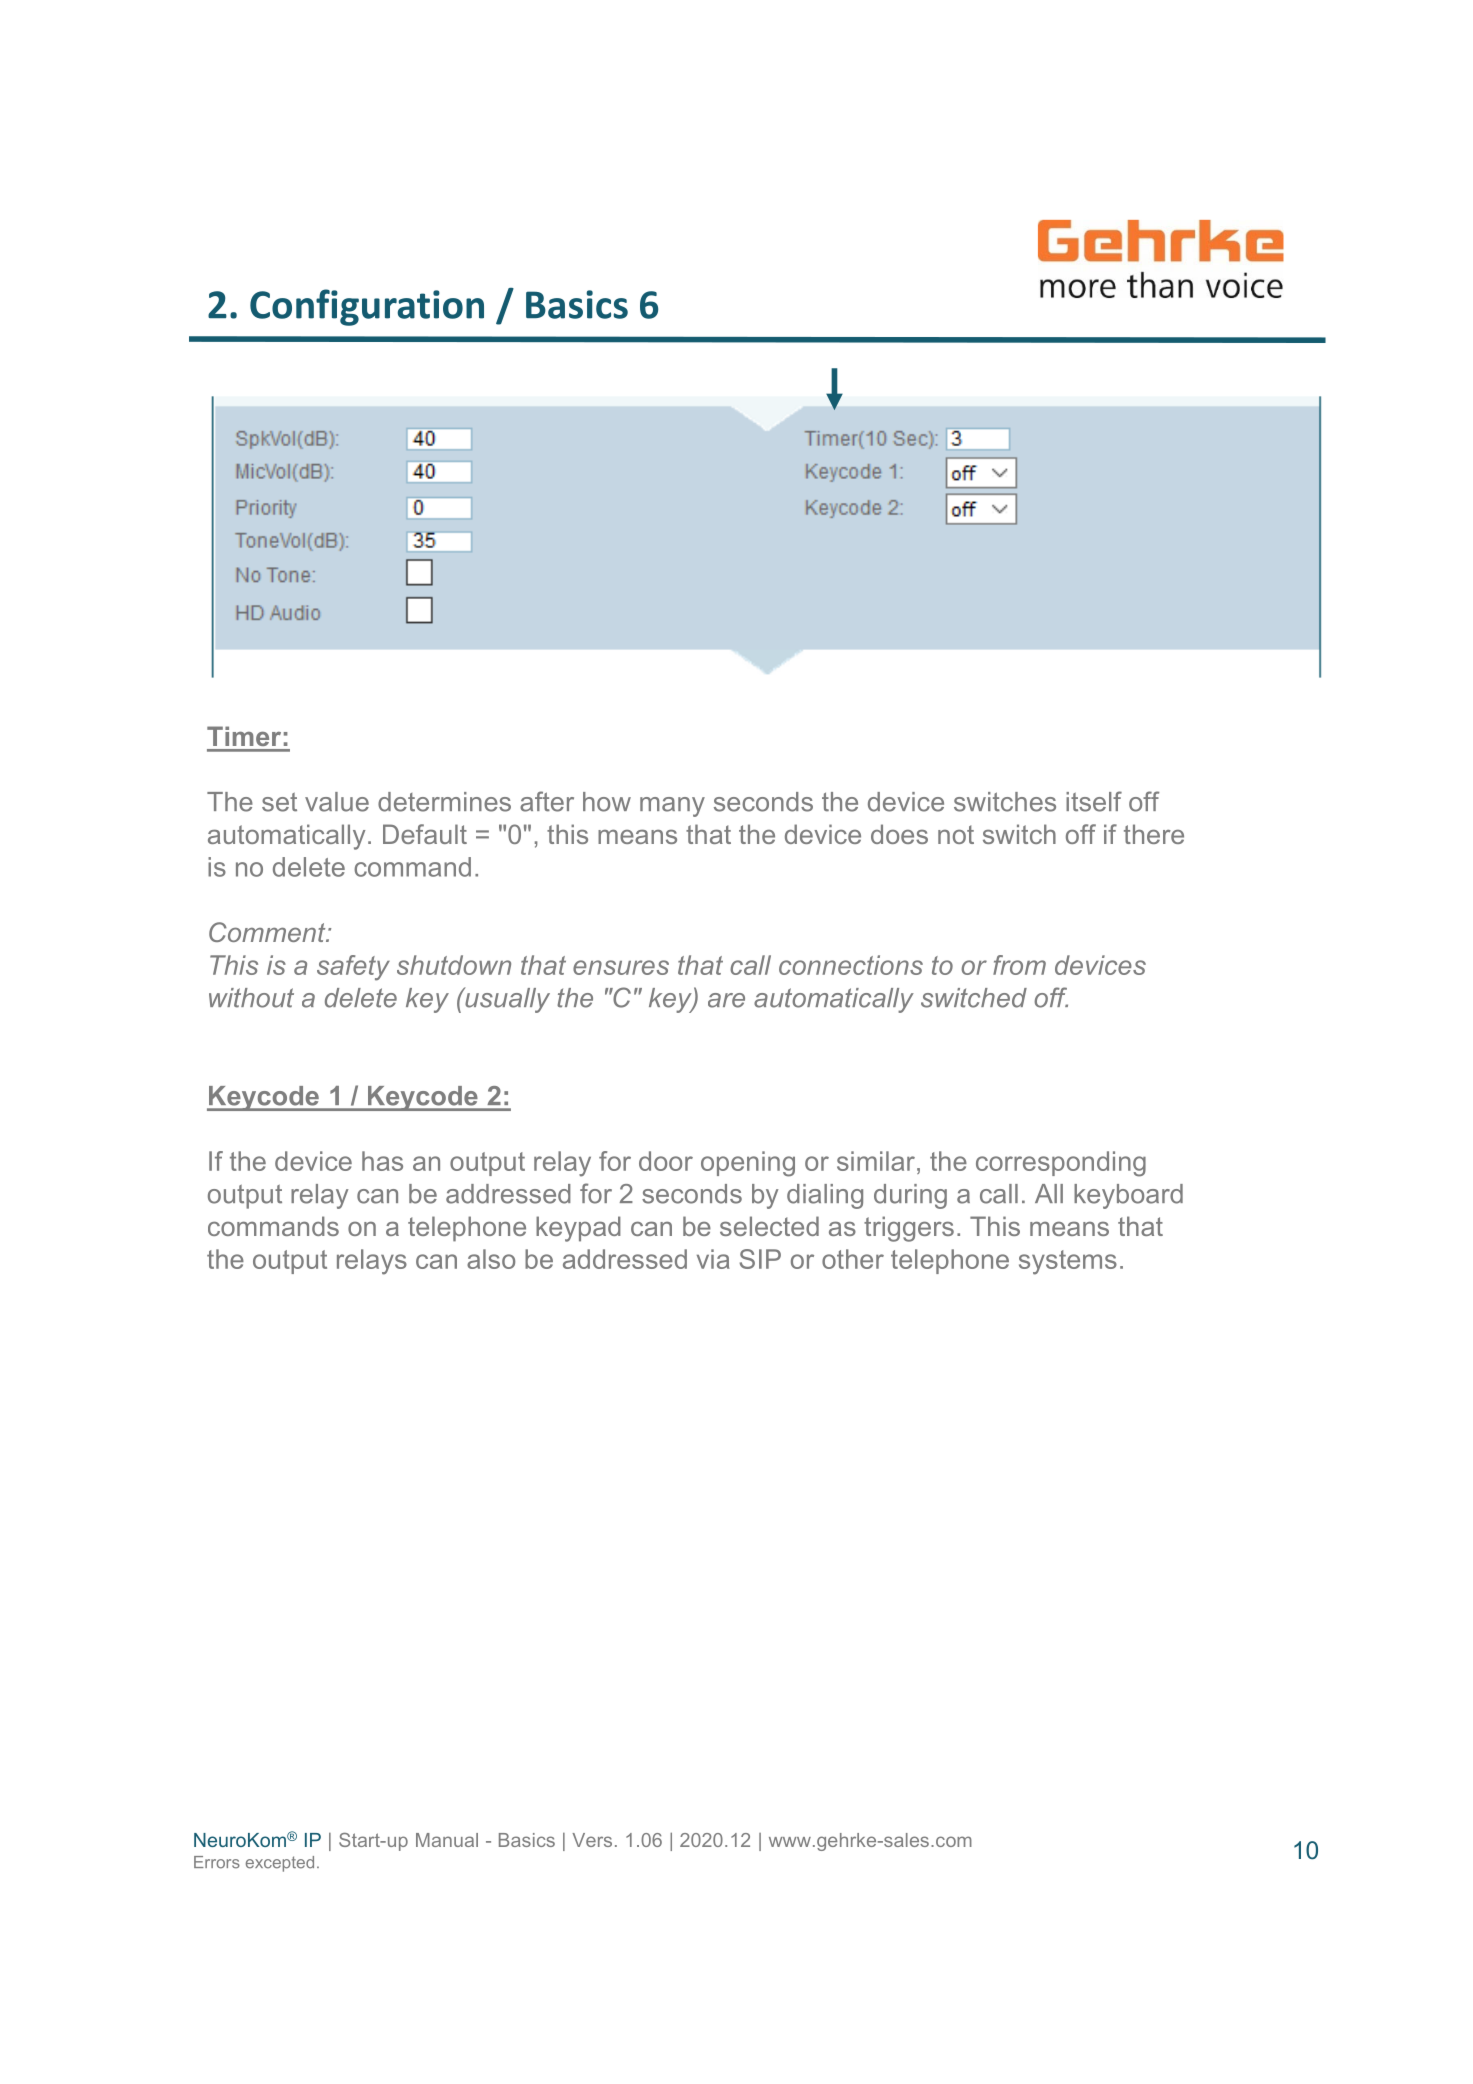  What do you see at coordinates (280, 1864) in the screenshot?
I see `excepted` at bounding box center [280, 1864].
